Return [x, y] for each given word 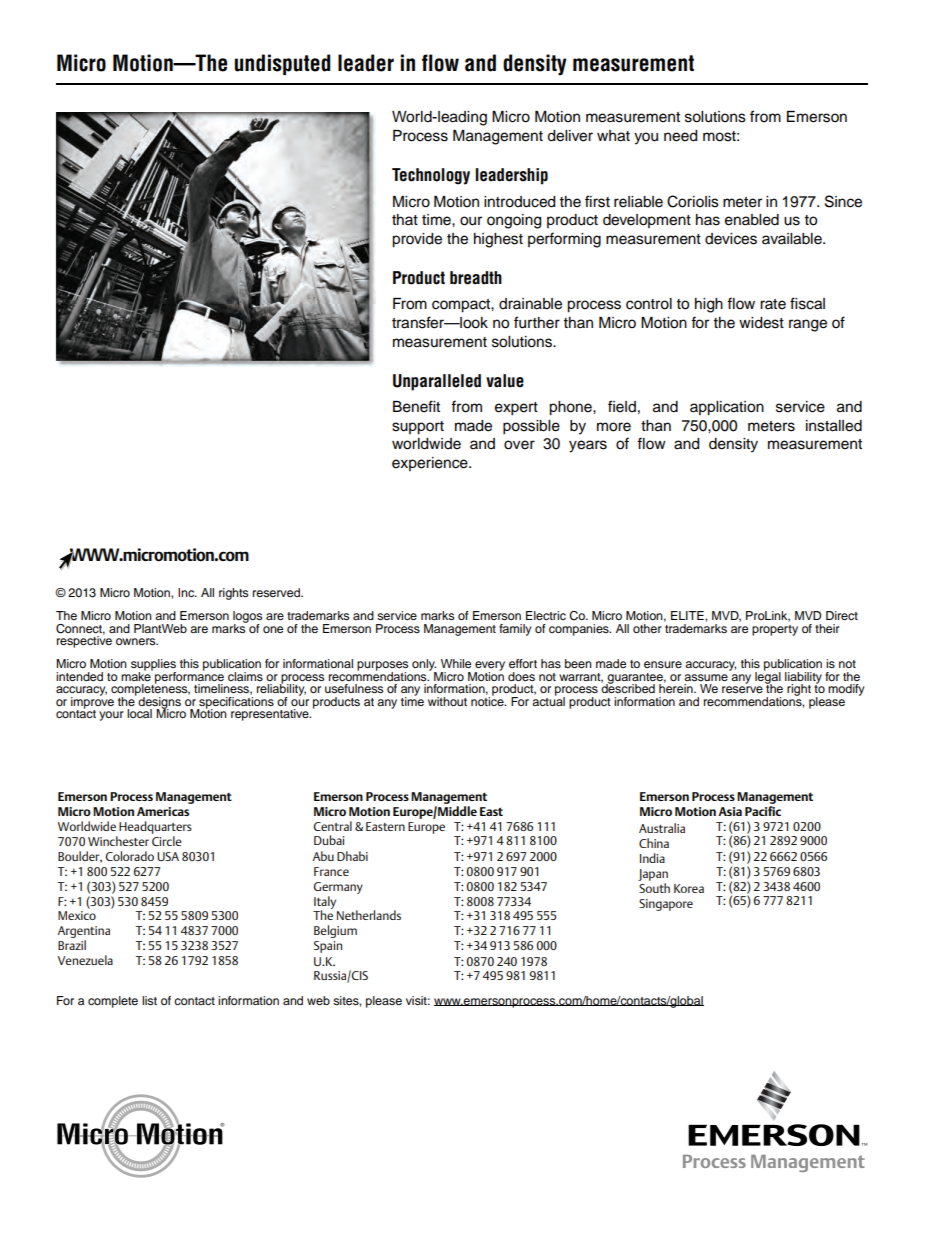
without [447, 701]
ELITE [688, 615]
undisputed [283, 64]
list [149, 1000]
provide [417, 240]
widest [761, 323]
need [680, 136]
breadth [476, 278]
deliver [570, 136]
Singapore [666, 905]
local [139, 713]
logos [247, 618]
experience [431, 464]
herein [677, 687]
